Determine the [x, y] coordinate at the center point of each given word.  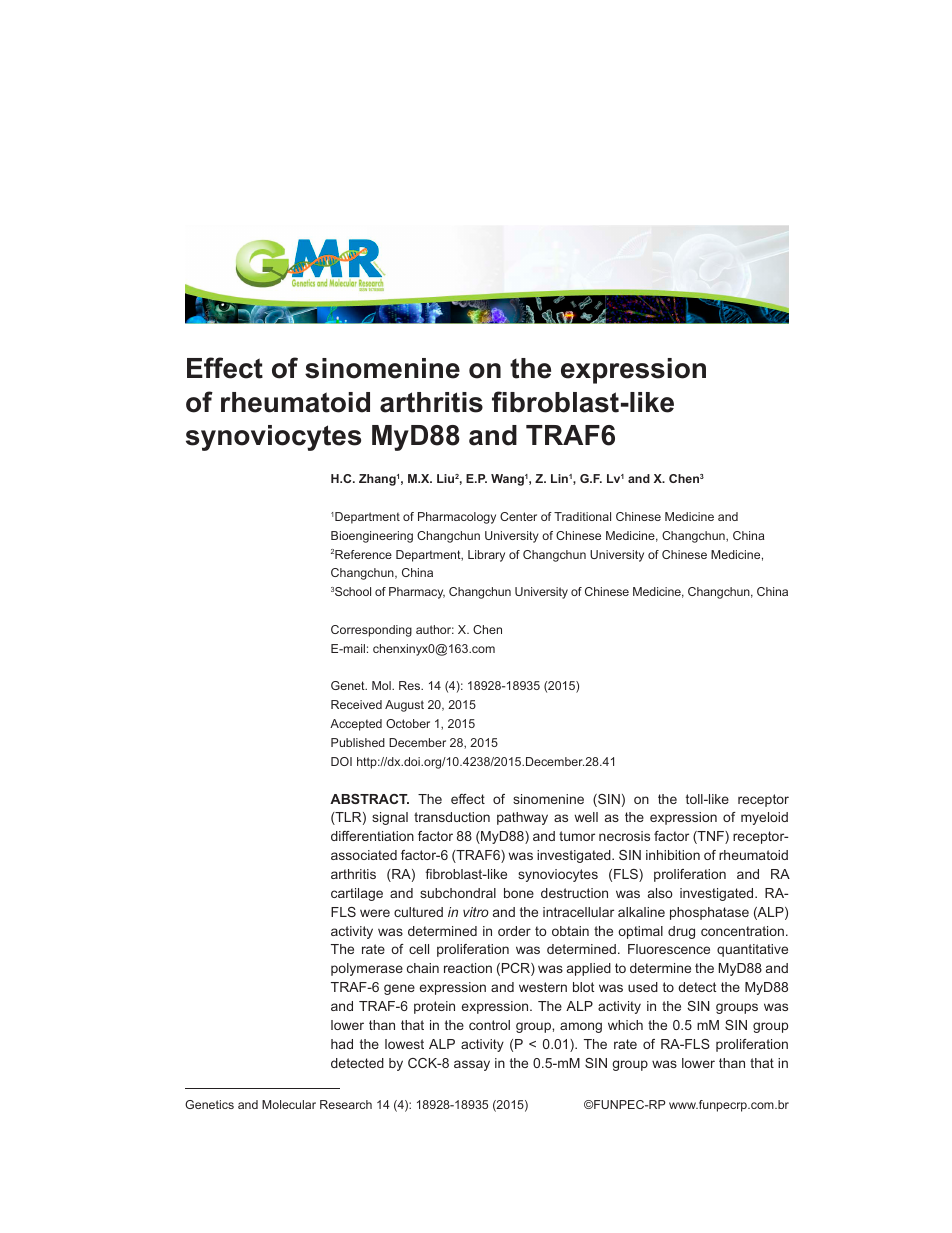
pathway [522, 818]
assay [472, 1065]
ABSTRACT [369, 799]
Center [518, 516]
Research [346, 1104]
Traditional [582, 516]
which [625, 1025]
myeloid [764, 818]
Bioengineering [372, 537]
